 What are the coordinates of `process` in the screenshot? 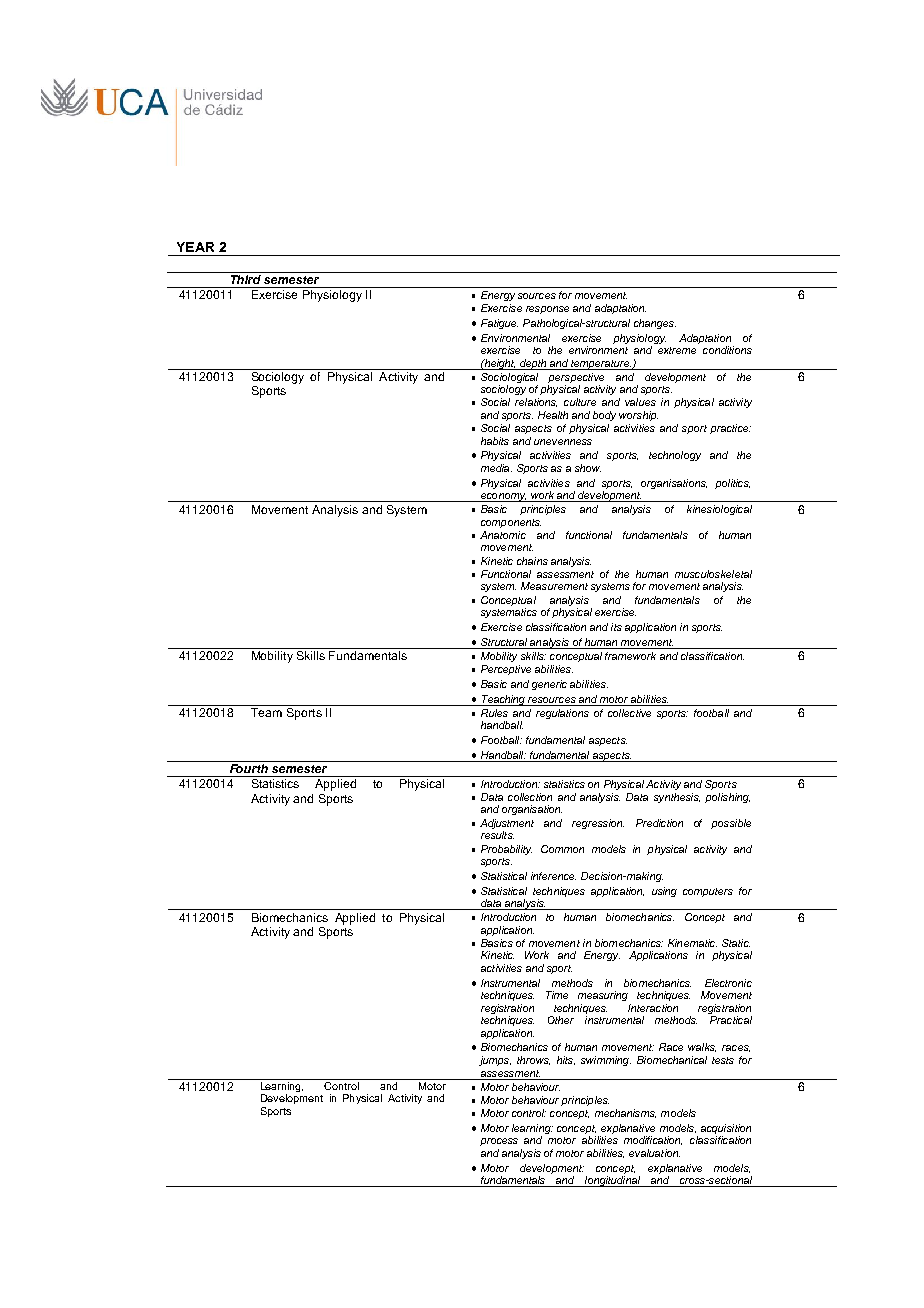 It's located at (499, 1142).
